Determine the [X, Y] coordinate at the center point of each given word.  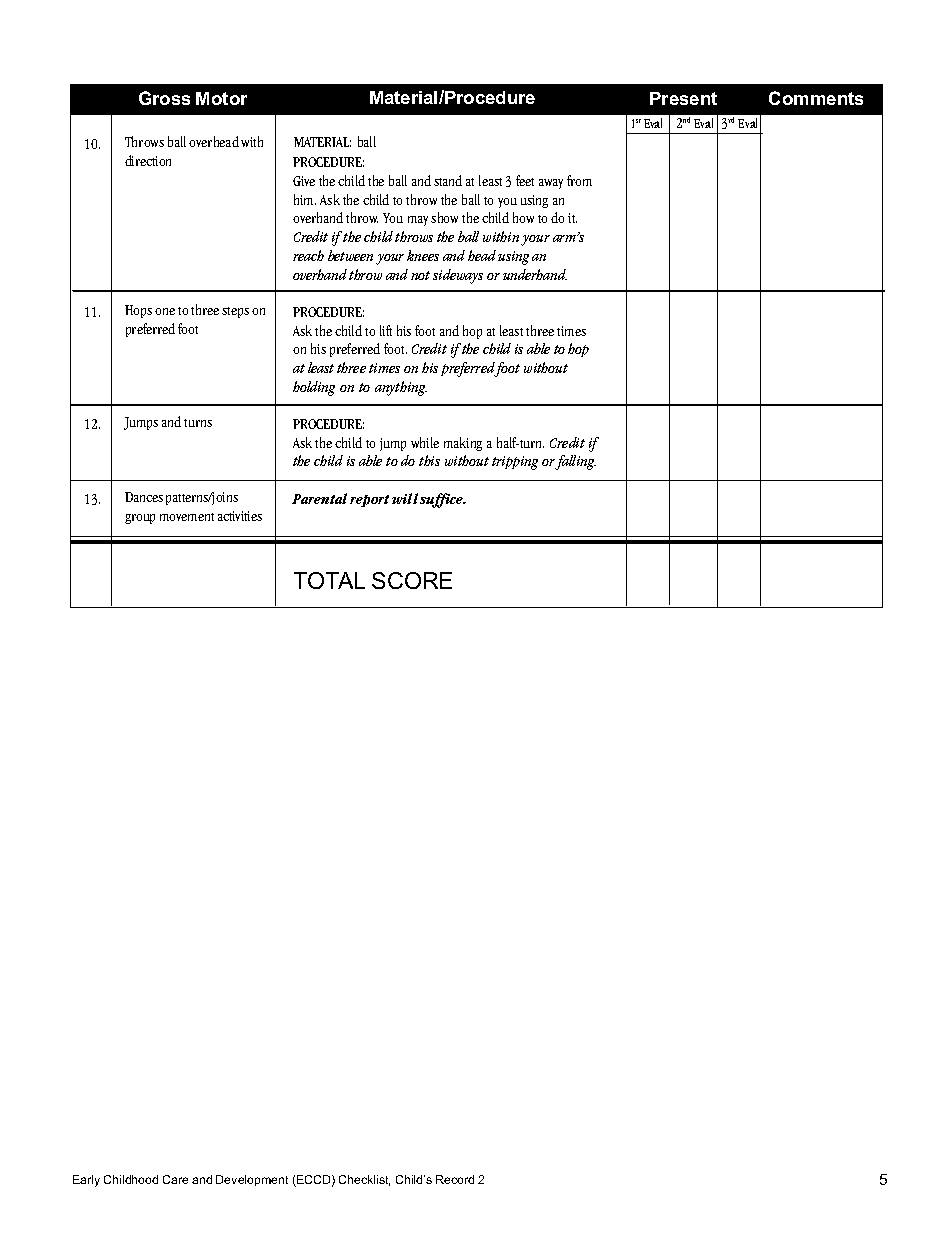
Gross [164, 98]
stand [448, 180]
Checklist [364, 1180]
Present [683, 98]
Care [175, 1179]
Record [455, 1179]
